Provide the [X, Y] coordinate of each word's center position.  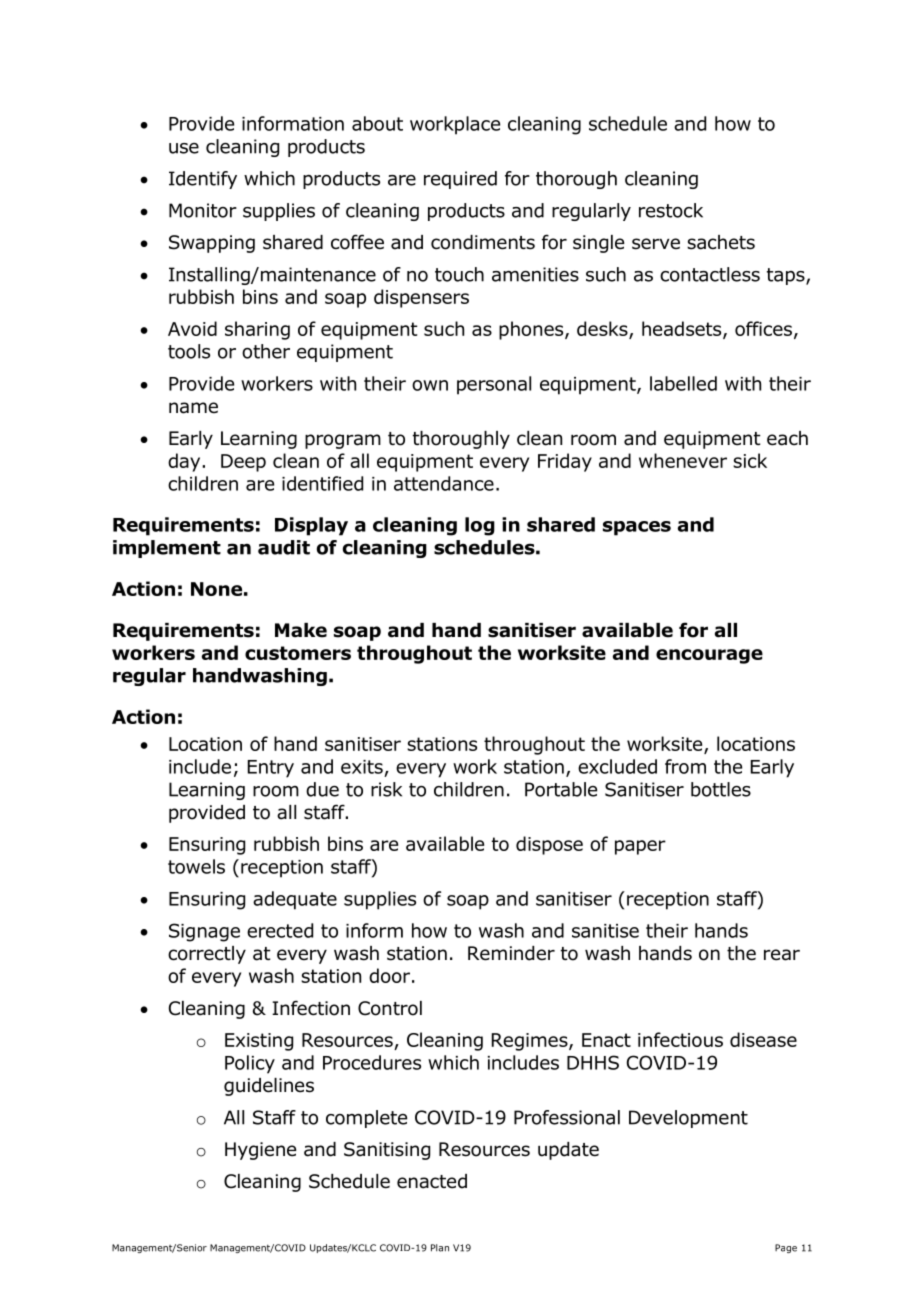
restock [671, 210]
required [460, 180]
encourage [709, 656]
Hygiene [260, 1151]
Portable [561, 789]
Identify [203, 180]
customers [298, 653]
